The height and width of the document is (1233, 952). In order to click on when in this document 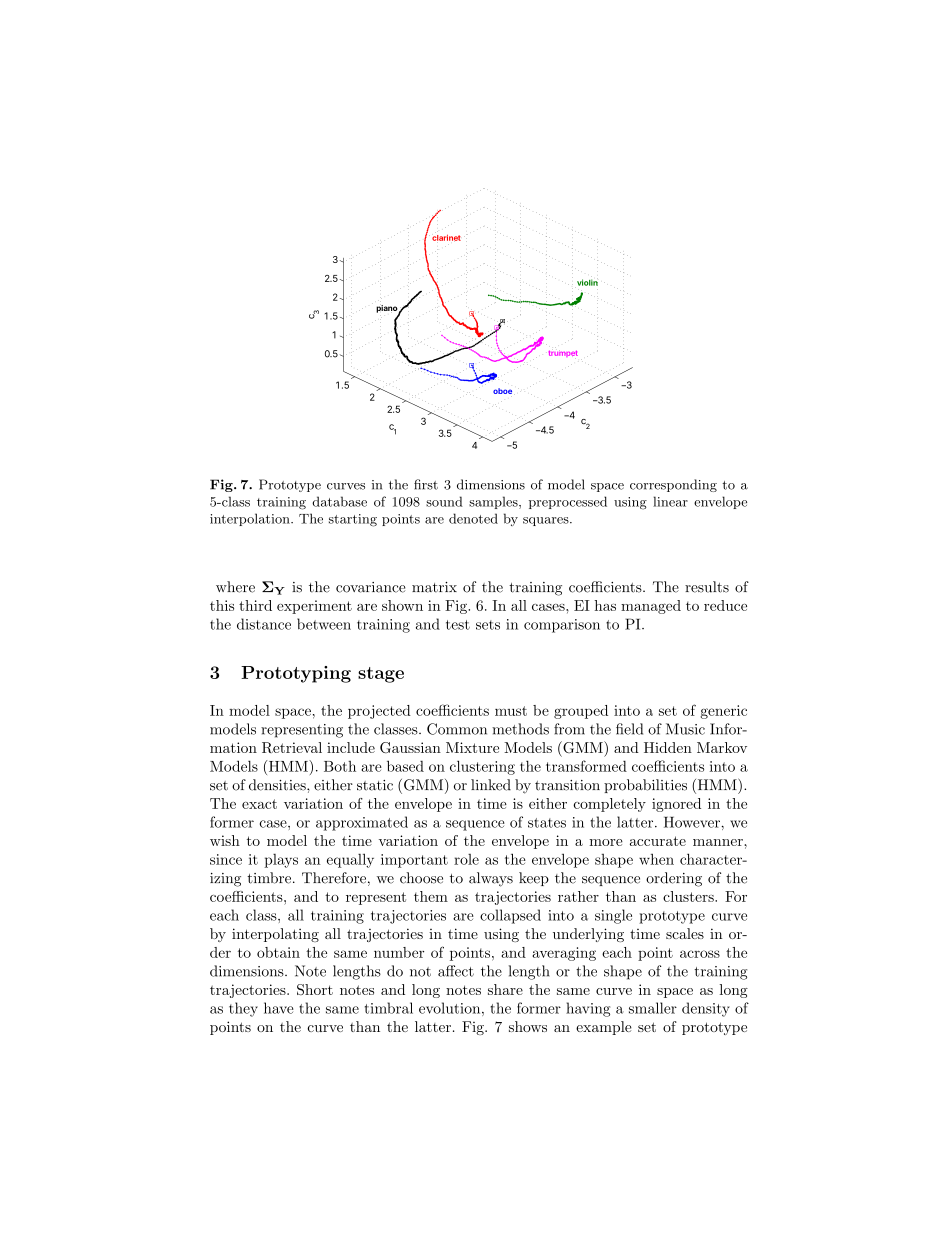, I will do `click(656, 859)`.
